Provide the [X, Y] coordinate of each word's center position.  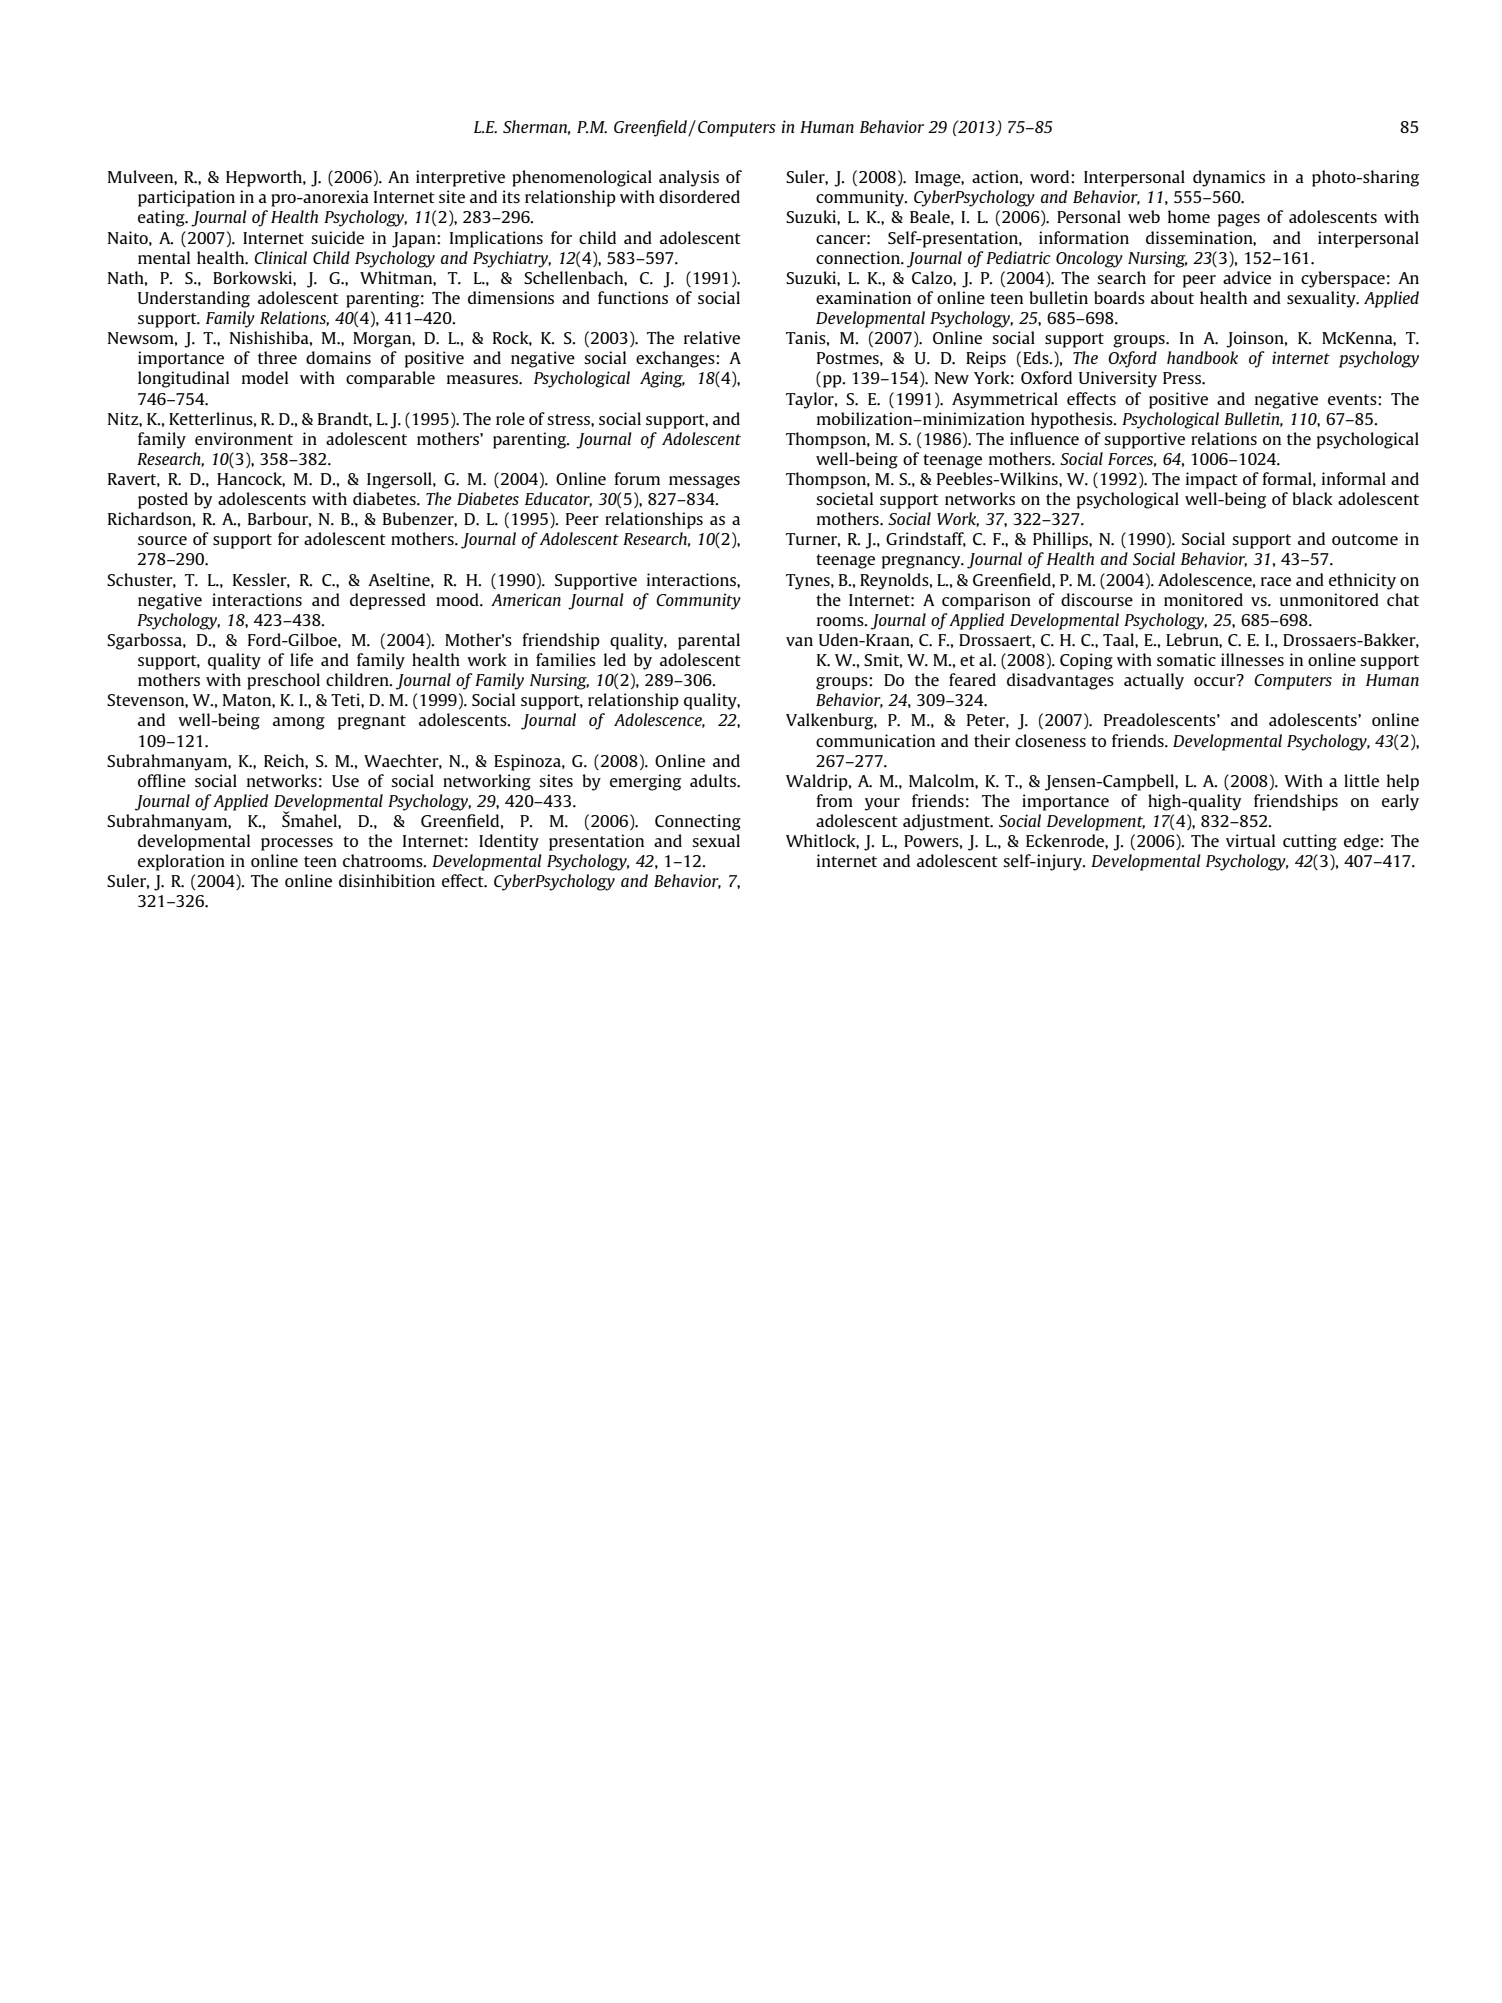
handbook [1202, 357]
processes [297, 844]
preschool [283, 681]
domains [338, 357]
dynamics [1229, 178]
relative [712, 337]
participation [186, 198]
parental [709, 641]
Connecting [698, 822]
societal [844, 498]
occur [1216, 680]
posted [163, 500]
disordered [699, 196]
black [1312, 498]
